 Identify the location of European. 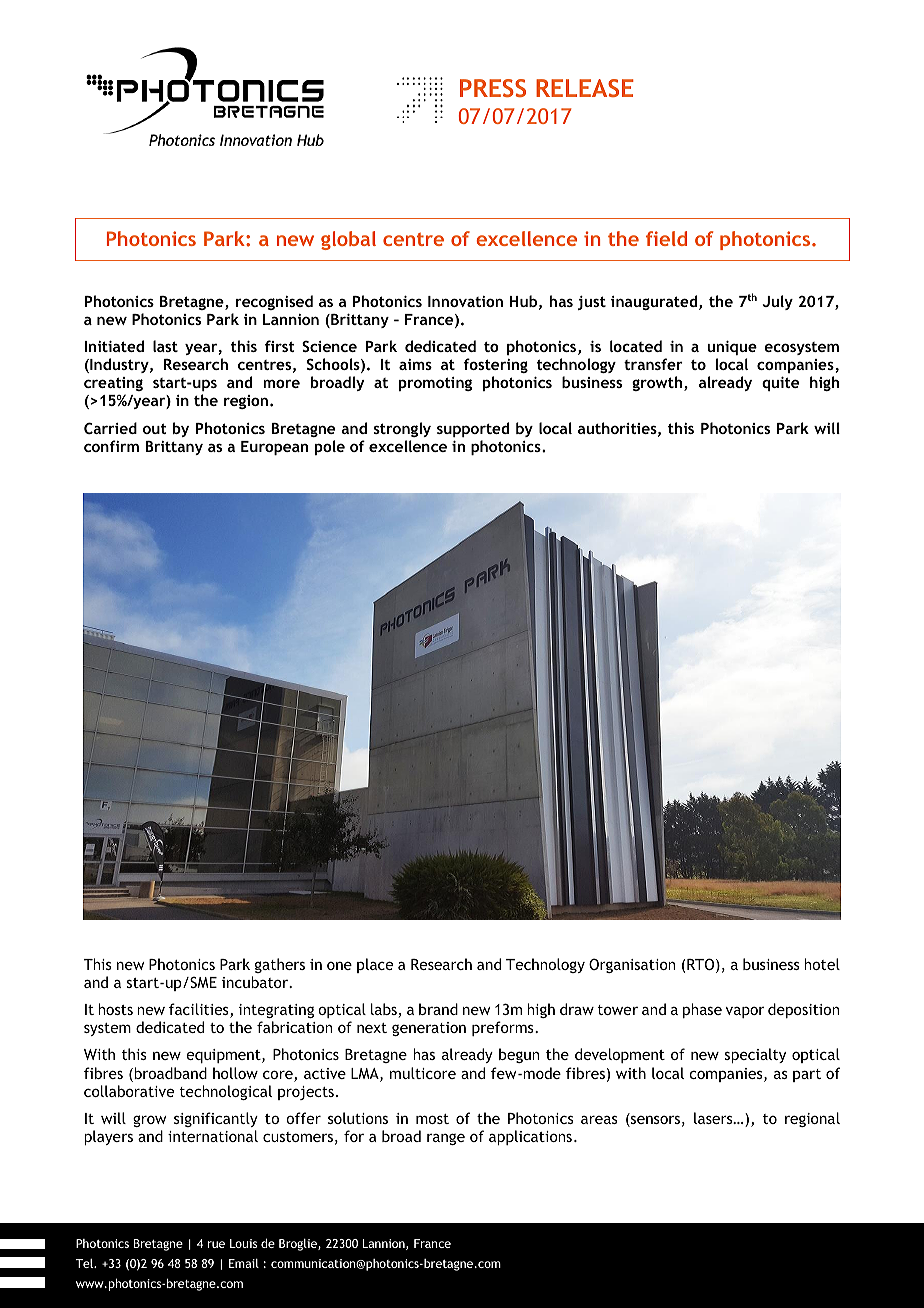
(274, 448).
